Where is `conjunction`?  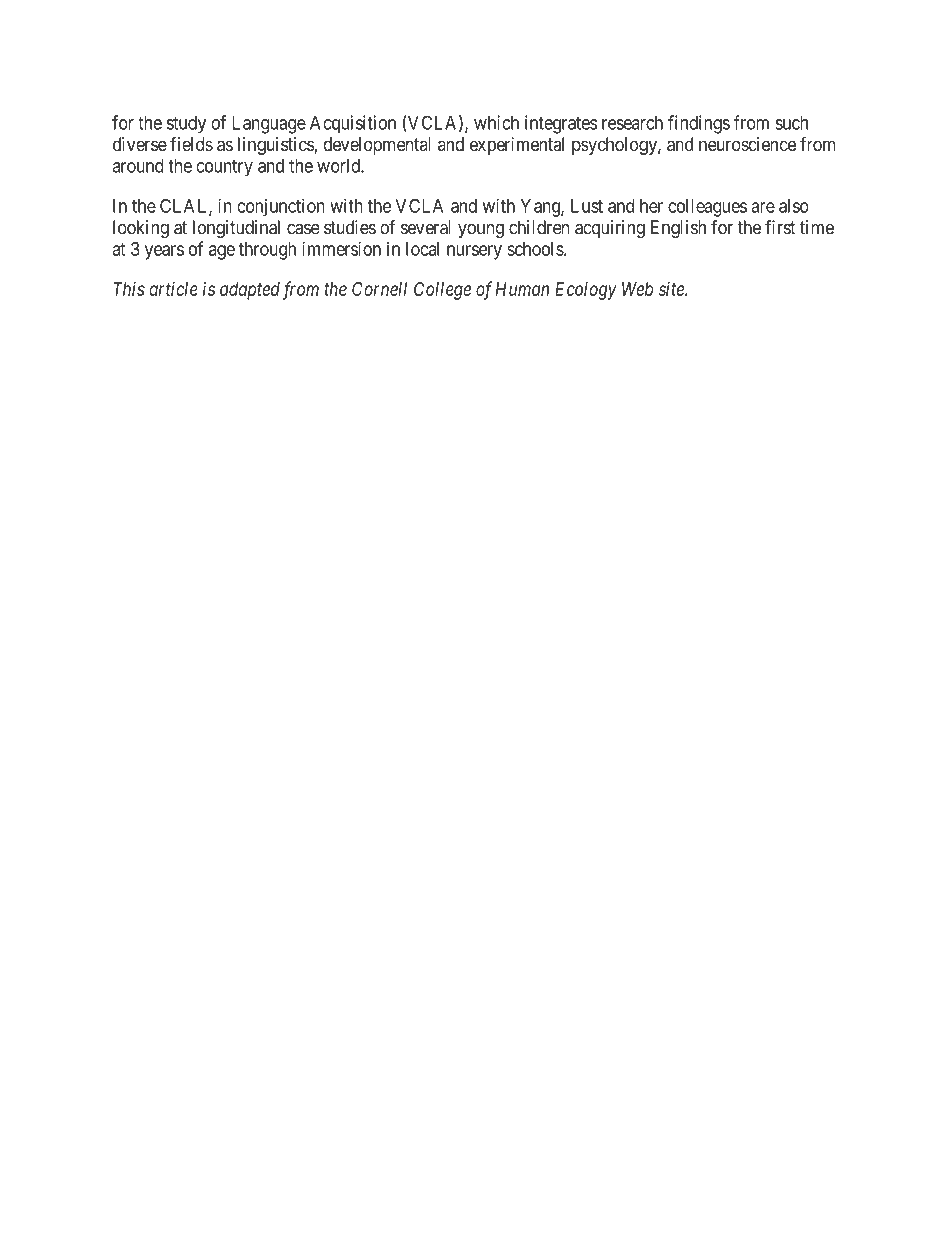
conjunction is located at coordinates (281, 207).
